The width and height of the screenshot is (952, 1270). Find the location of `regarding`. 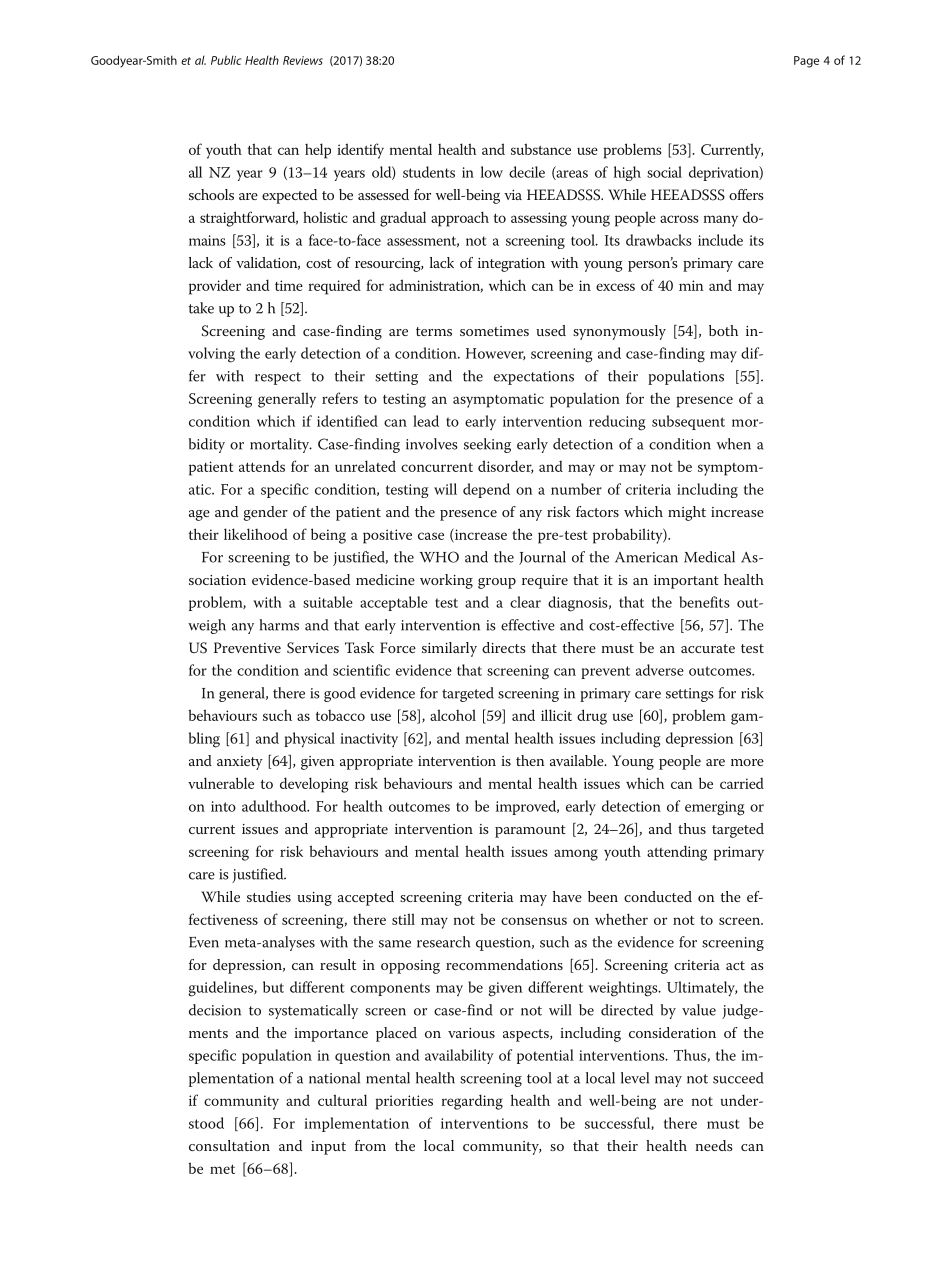

regarding is located at coordinates (472, 1102).
